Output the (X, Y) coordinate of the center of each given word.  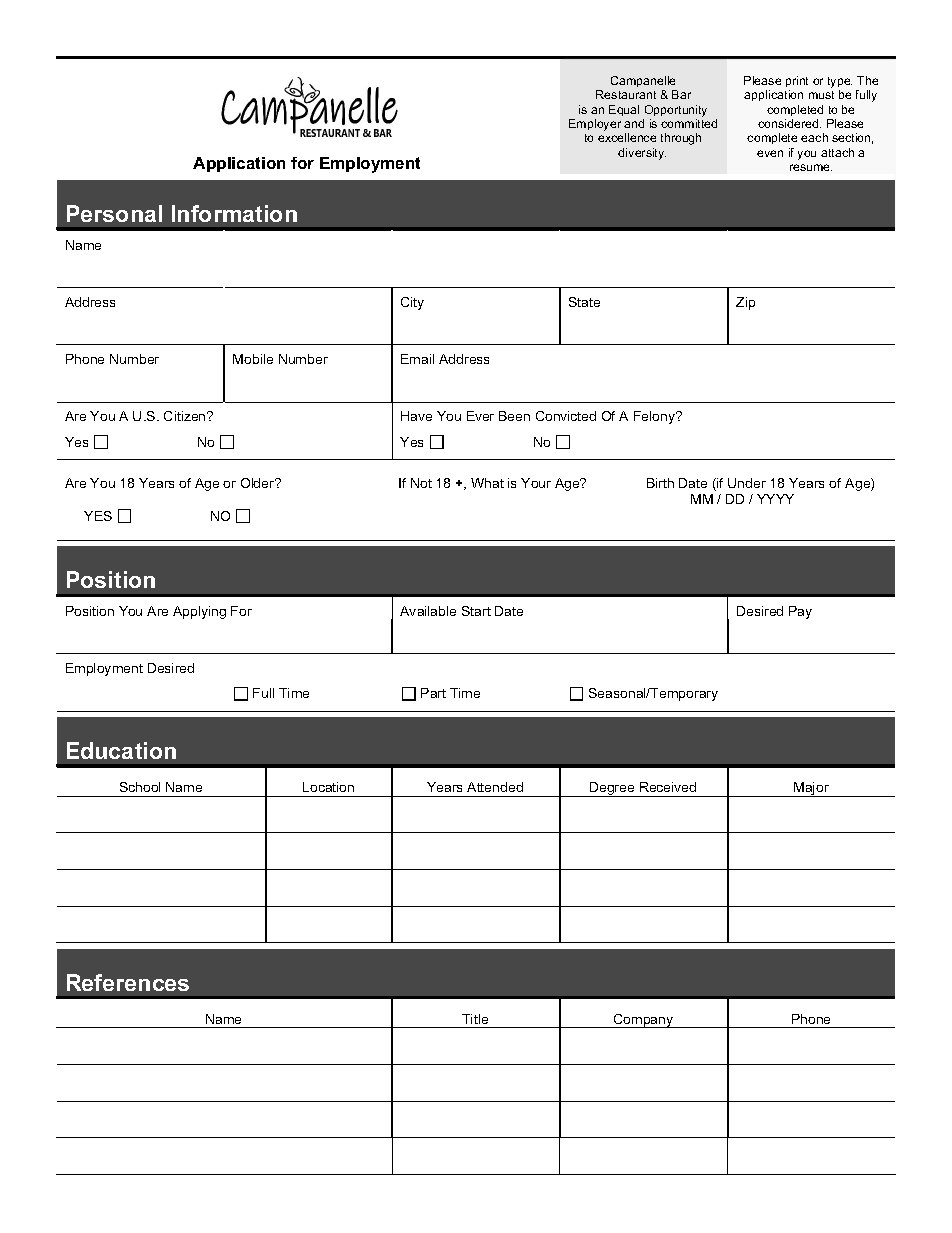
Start (476, 611)
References (128, 982)
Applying (199, 612)
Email (417, 359)
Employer (595, 125)
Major (811, 789)
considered (789, 123)
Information (234, 213)
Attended (495, 787)
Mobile (253, 359)
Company (644, 1021)
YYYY (775, 499)
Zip (745, 303)
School (140, 787)
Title (475, 1019)
